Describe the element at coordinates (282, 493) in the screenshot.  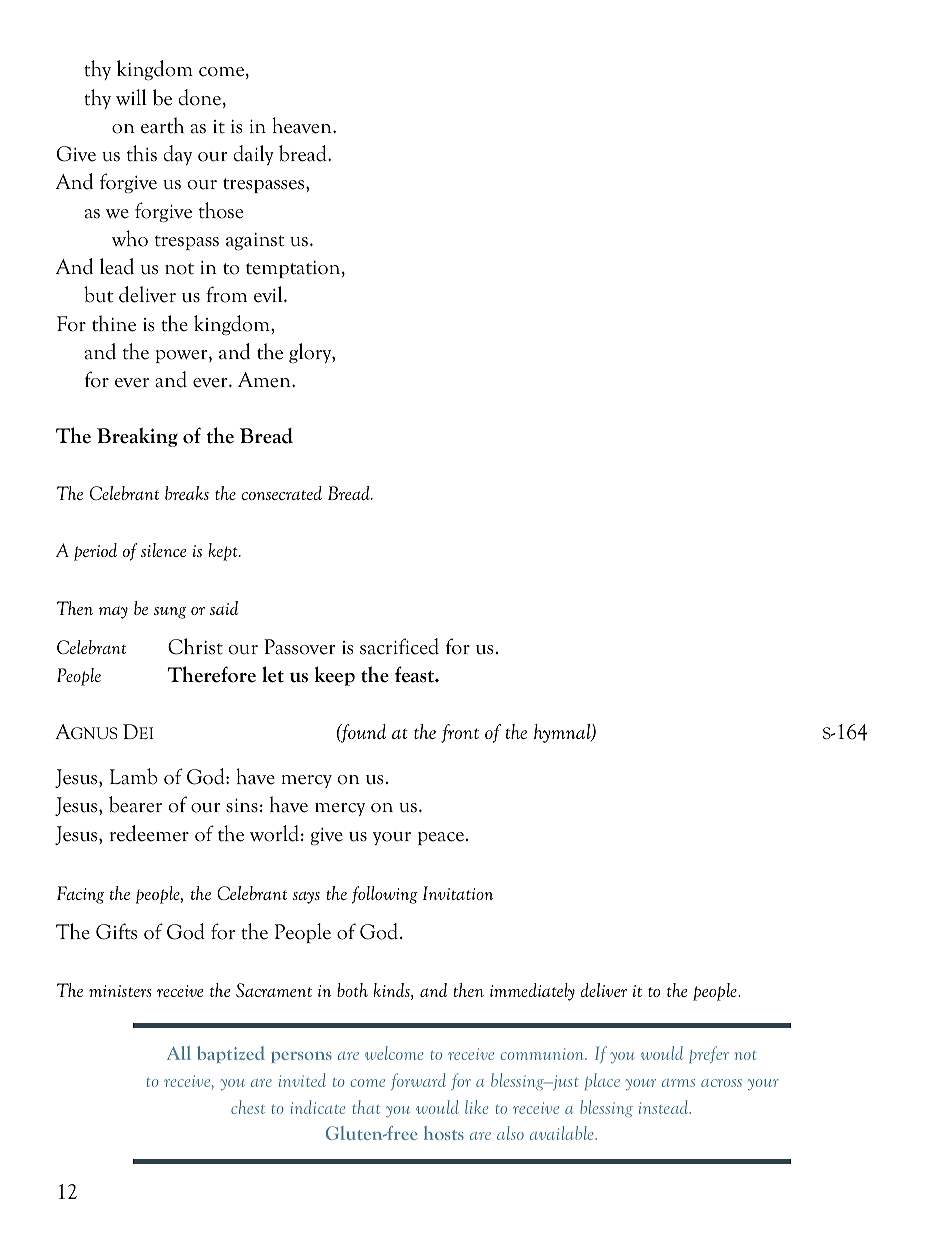
I see `consecrated` at that location.
